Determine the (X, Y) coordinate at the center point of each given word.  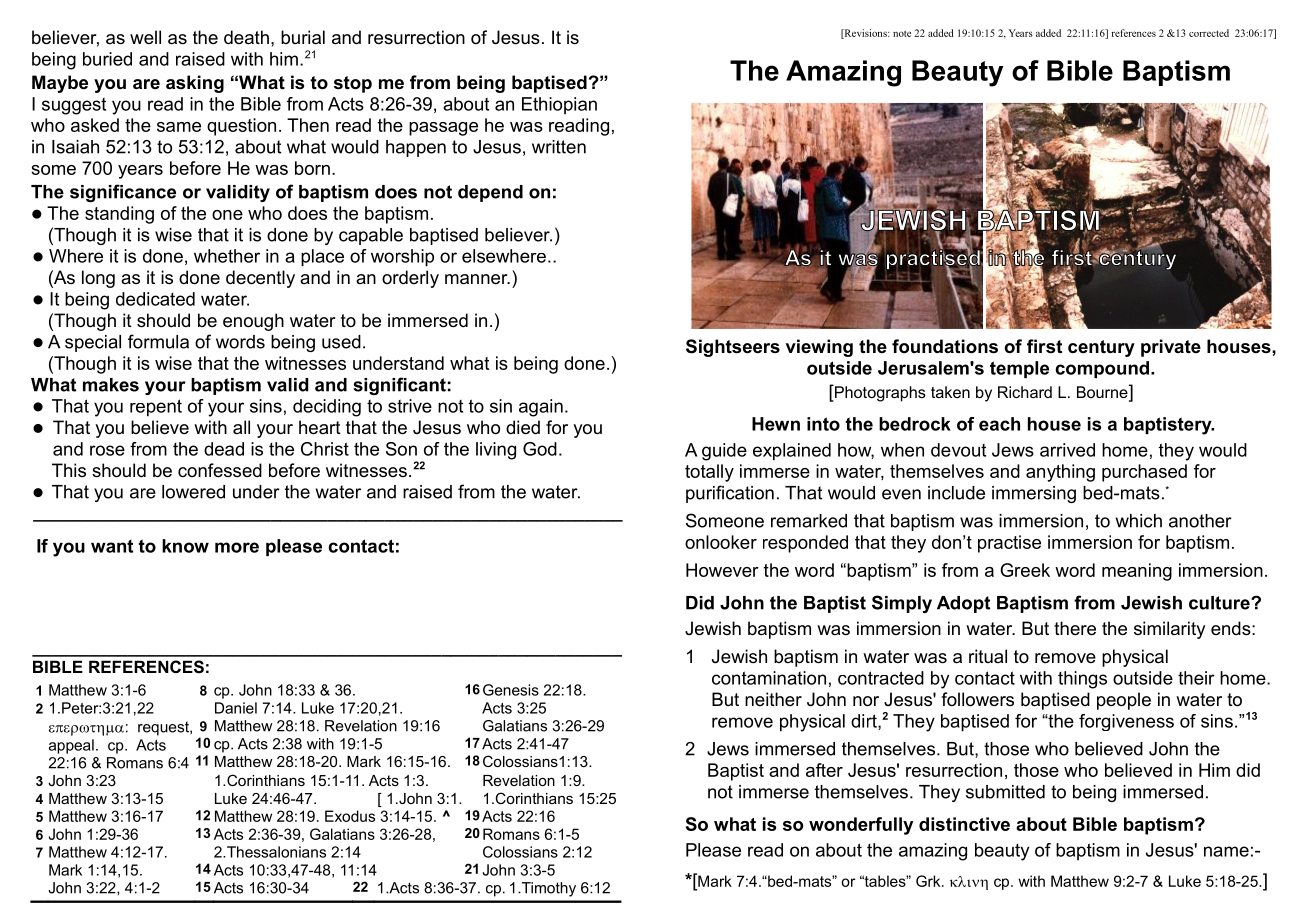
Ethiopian (559, 105)
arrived (1067, 450)
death (246, 37)
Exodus (350, 816)
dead (224, 449)
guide (724, 452)
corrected (1209, 33)
